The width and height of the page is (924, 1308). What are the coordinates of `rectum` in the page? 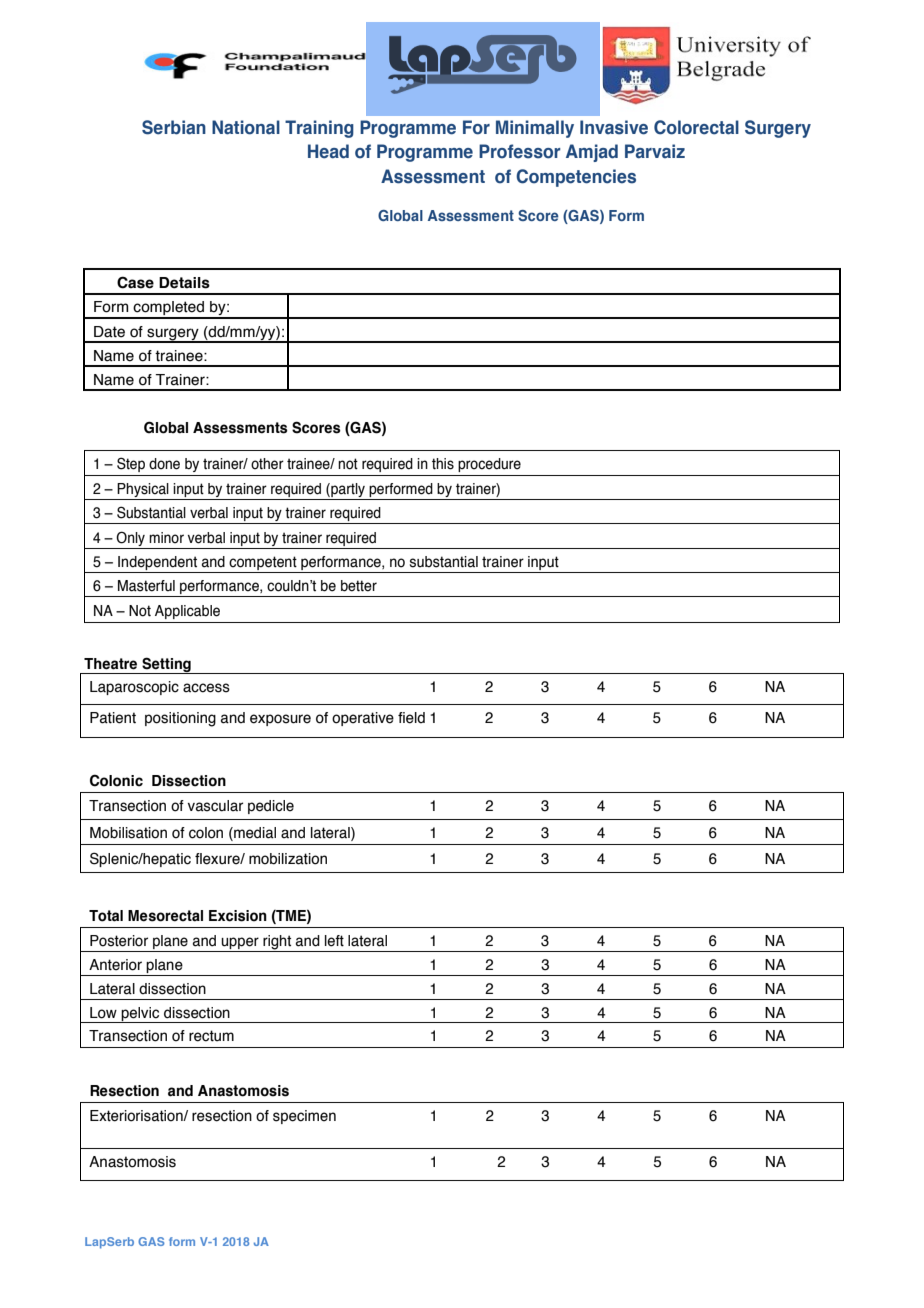 It's located at (211, 1036).
